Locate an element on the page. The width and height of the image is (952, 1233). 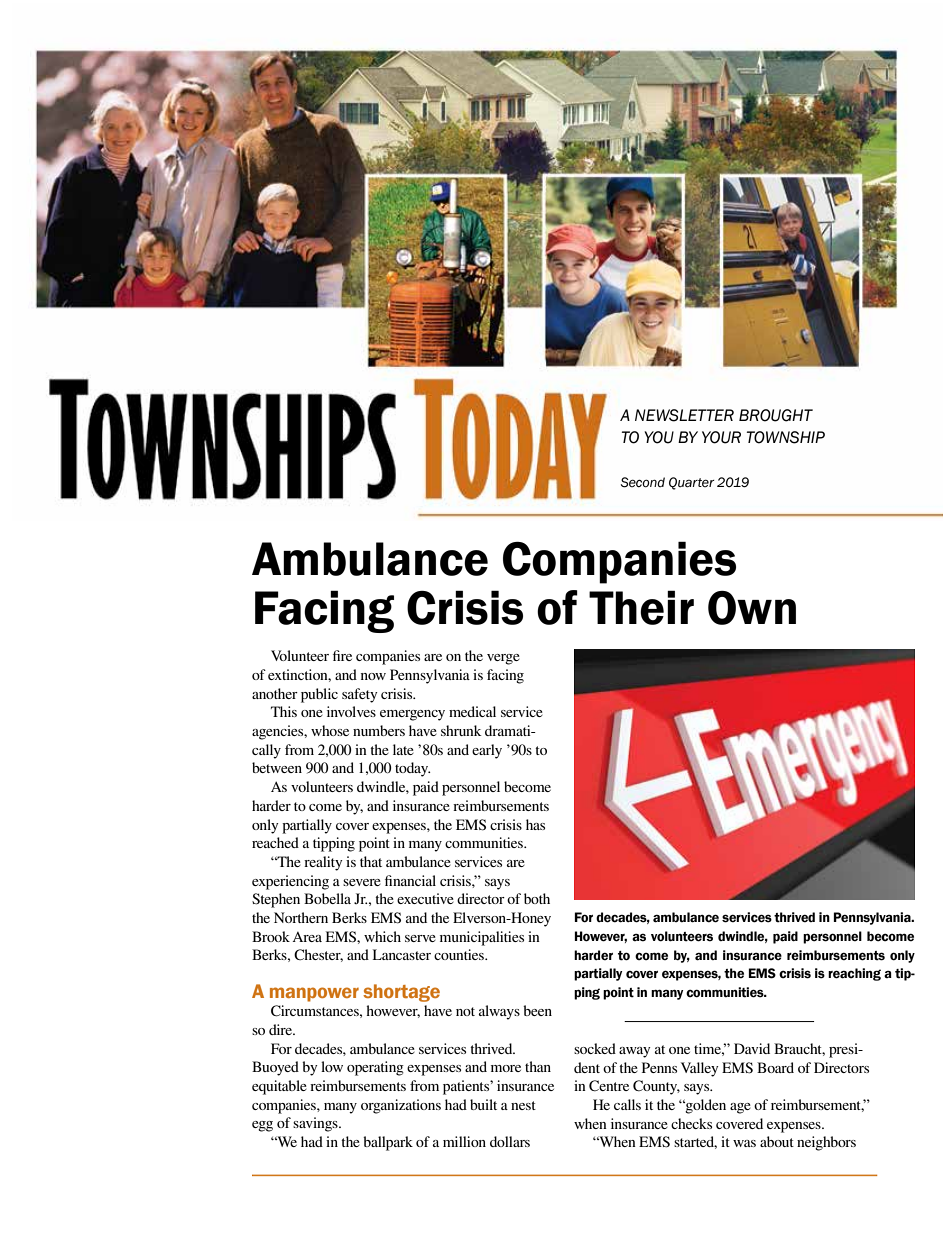
reaching is located at coordinates (854, 974).
